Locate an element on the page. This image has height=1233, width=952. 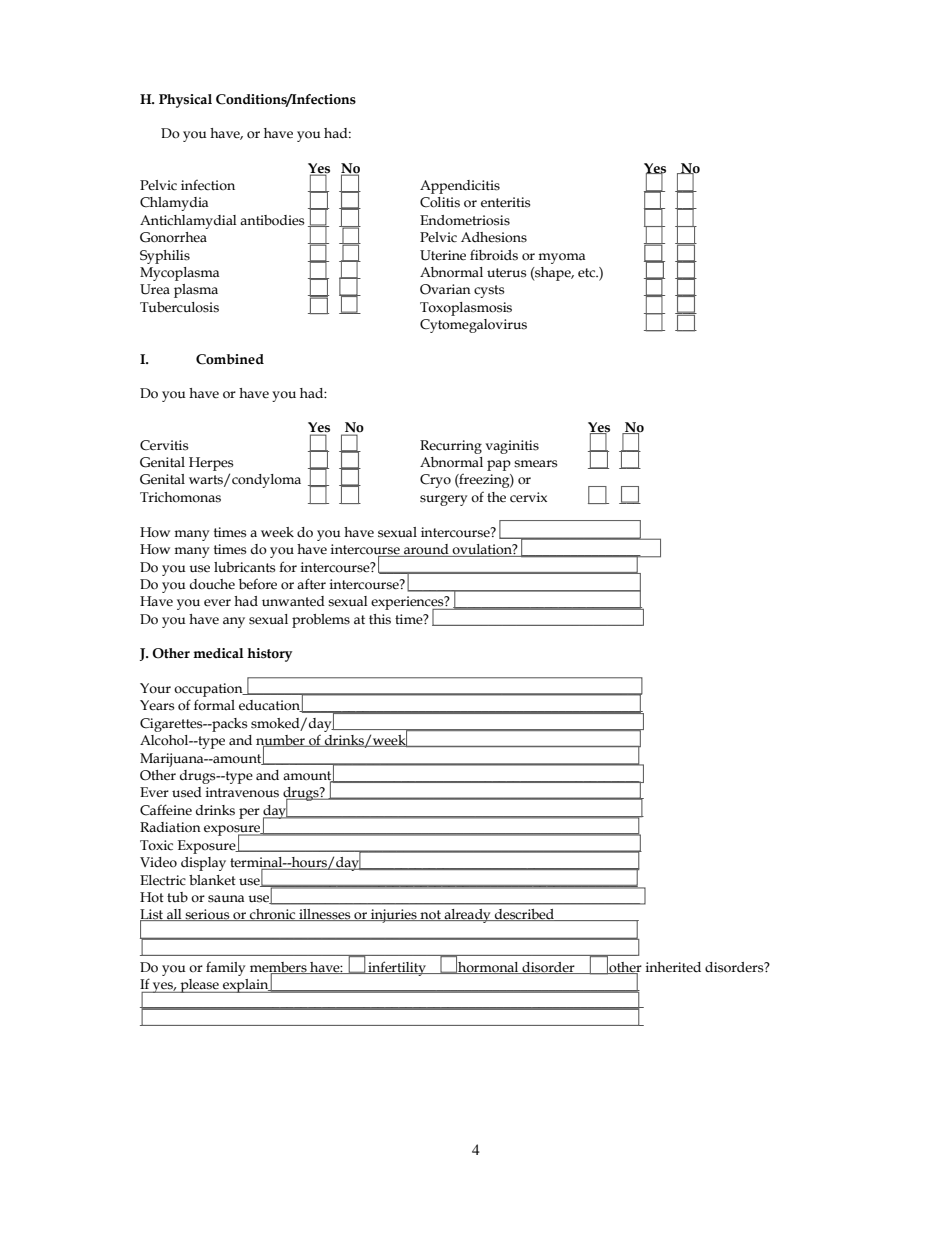
around is located at coordinates (426, 550).
